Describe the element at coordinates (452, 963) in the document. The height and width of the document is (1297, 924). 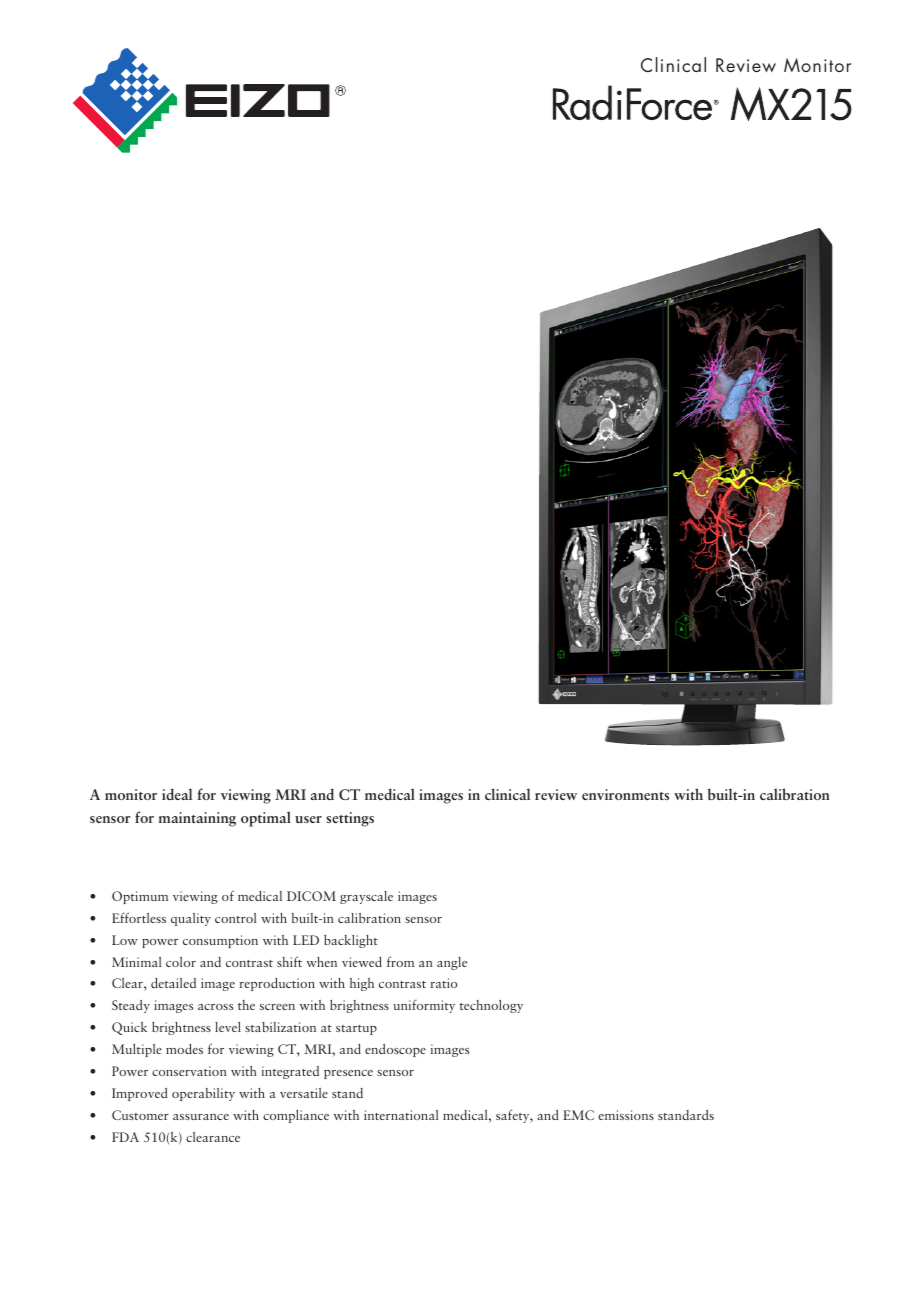
I see `angle` at that location.
